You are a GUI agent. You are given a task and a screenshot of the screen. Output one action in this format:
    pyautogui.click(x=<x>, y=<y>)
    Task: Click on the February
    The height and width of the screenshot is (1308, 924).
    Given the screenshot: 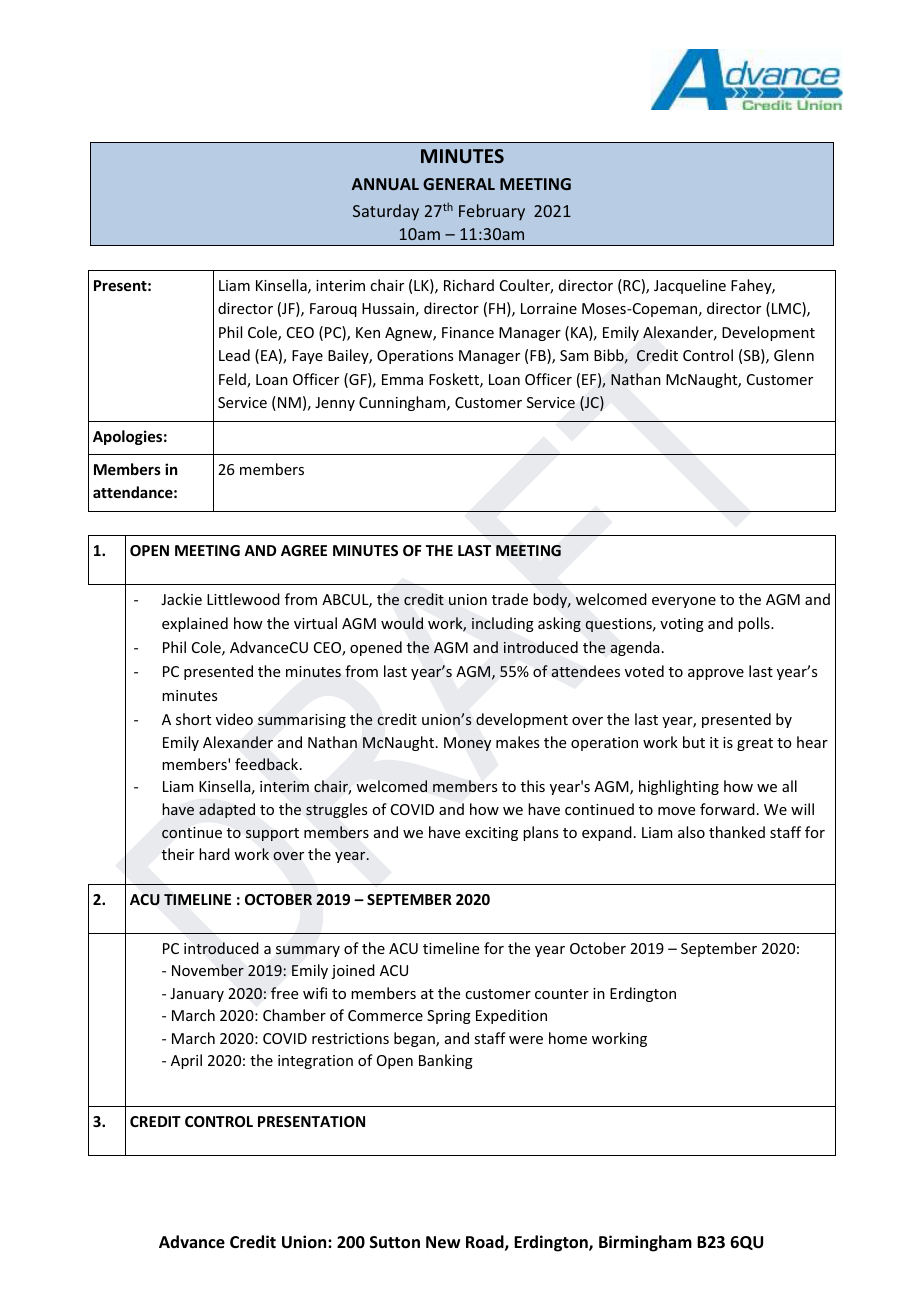 What is the action you would take?
    pyautogui.click(x=492, y=212)
